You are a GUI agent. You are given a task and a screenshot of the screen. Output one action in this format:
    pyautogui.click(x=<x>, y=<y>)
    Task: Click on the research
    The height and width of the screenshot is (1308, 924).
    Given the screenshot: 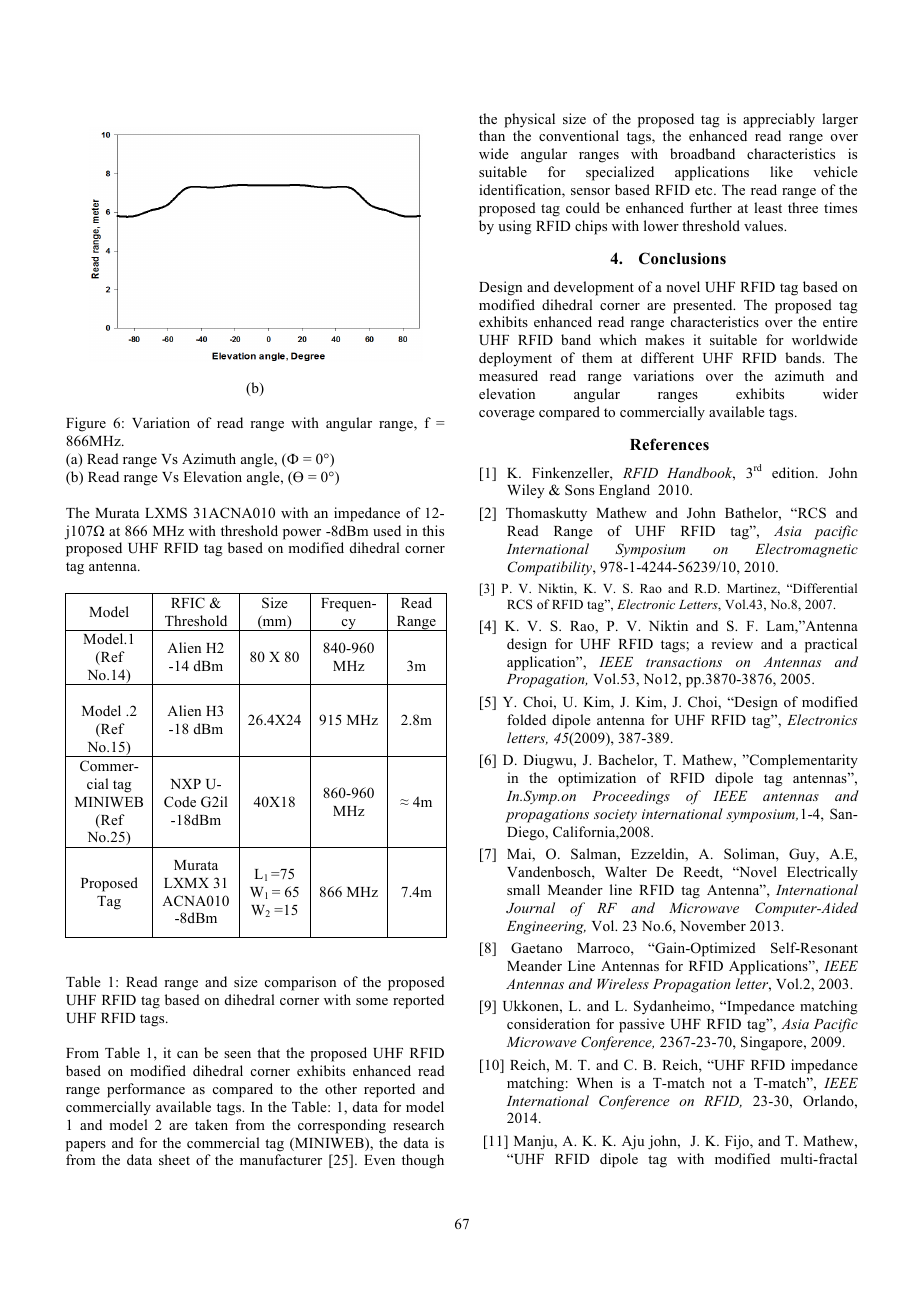 What is the action you would take?
    pyautogui.click(x=418, y=1124)
